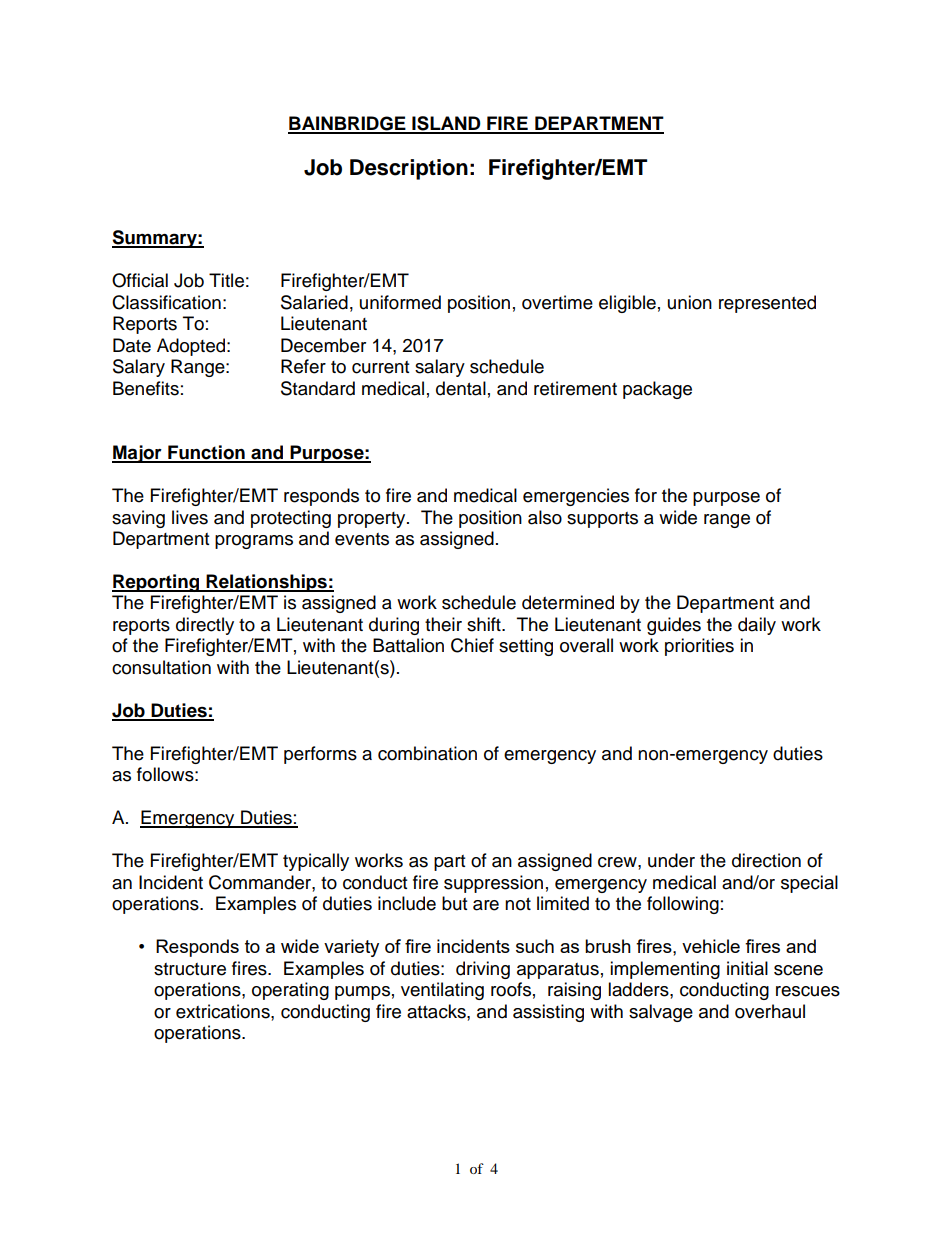 The image size is (952, 1233). I want to click on Description, so click(409, 169).
